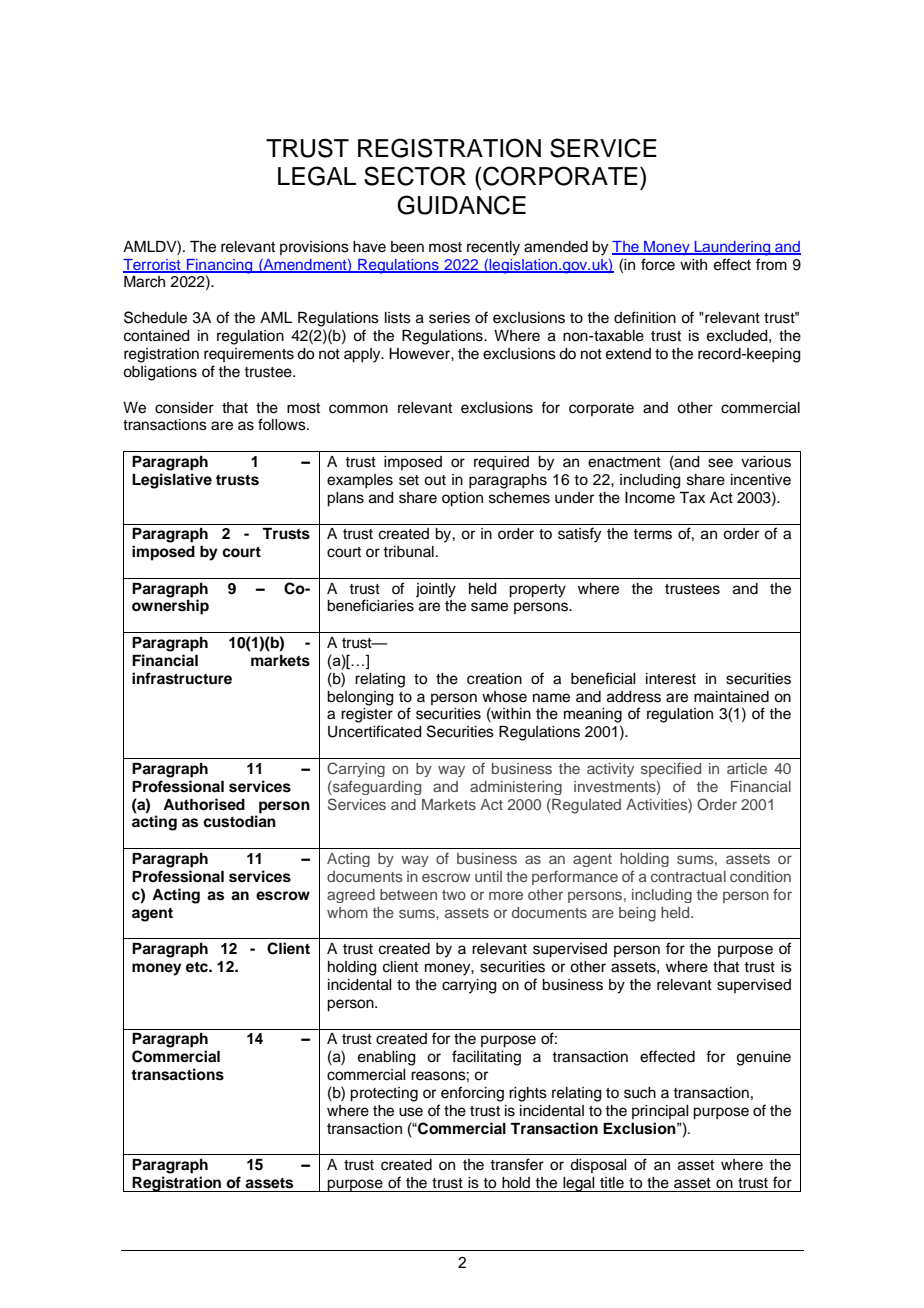 The image size is (924, 1308). I want to click on GUIDANCE, so click(461, 205).
